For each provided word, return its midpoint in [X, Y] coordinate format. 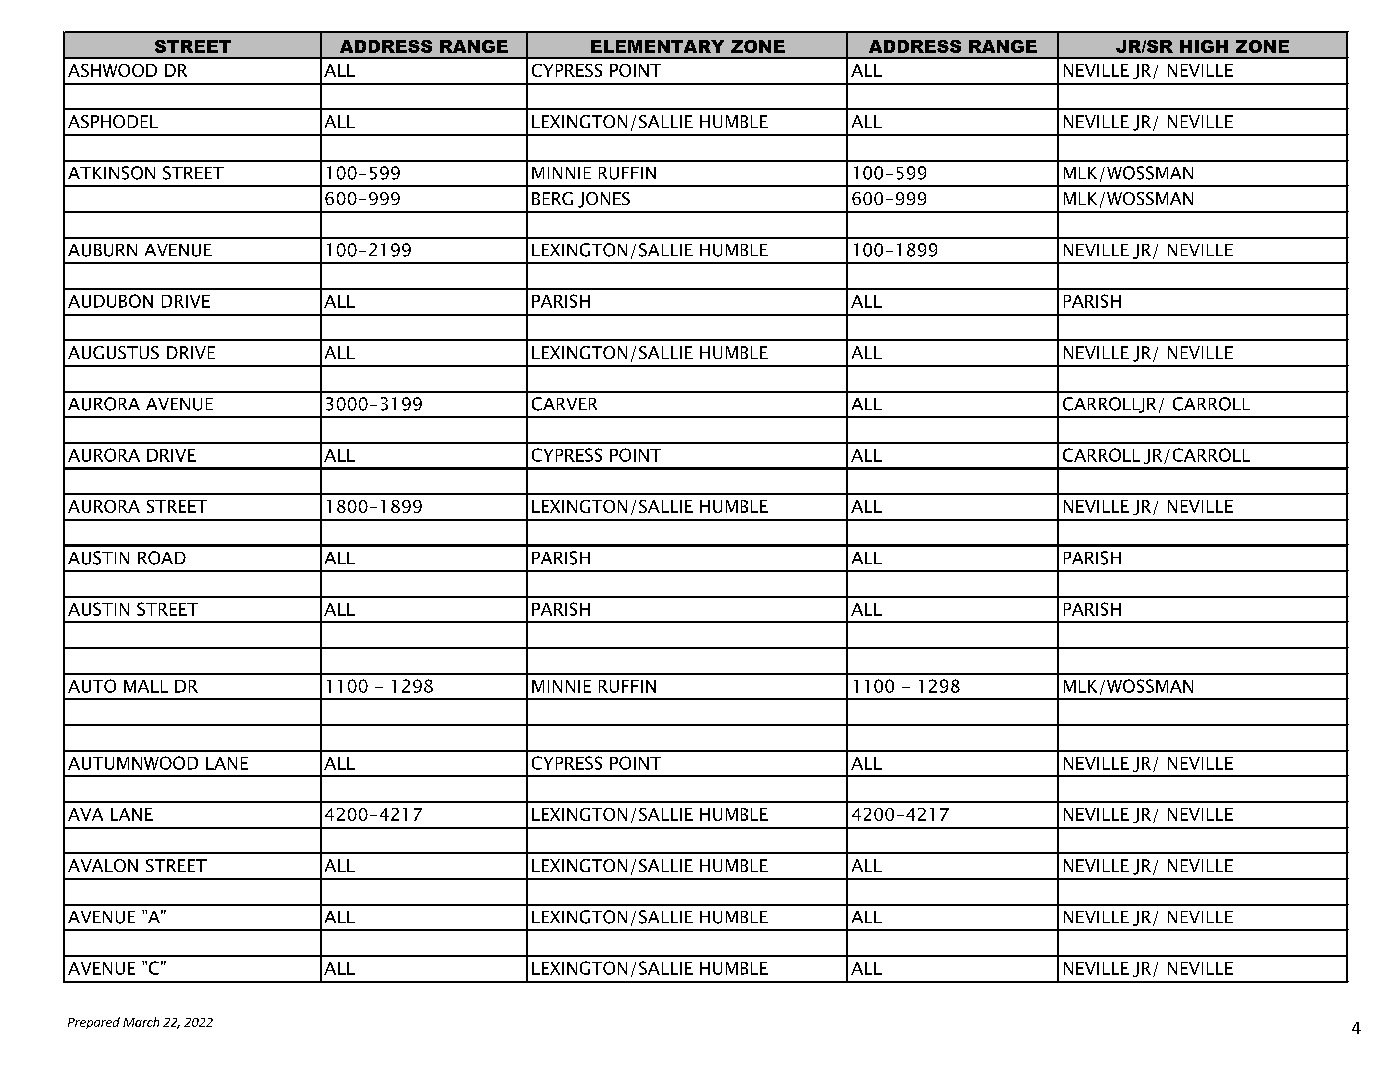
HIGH [1204, 46]
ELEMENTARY [657, 46]
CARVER [564, 404]
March [141, 1022]
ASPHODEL [113, 121]
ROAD [162, 558]
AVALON [103, 865]
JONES [604, 200]
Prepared [94, 1023]
